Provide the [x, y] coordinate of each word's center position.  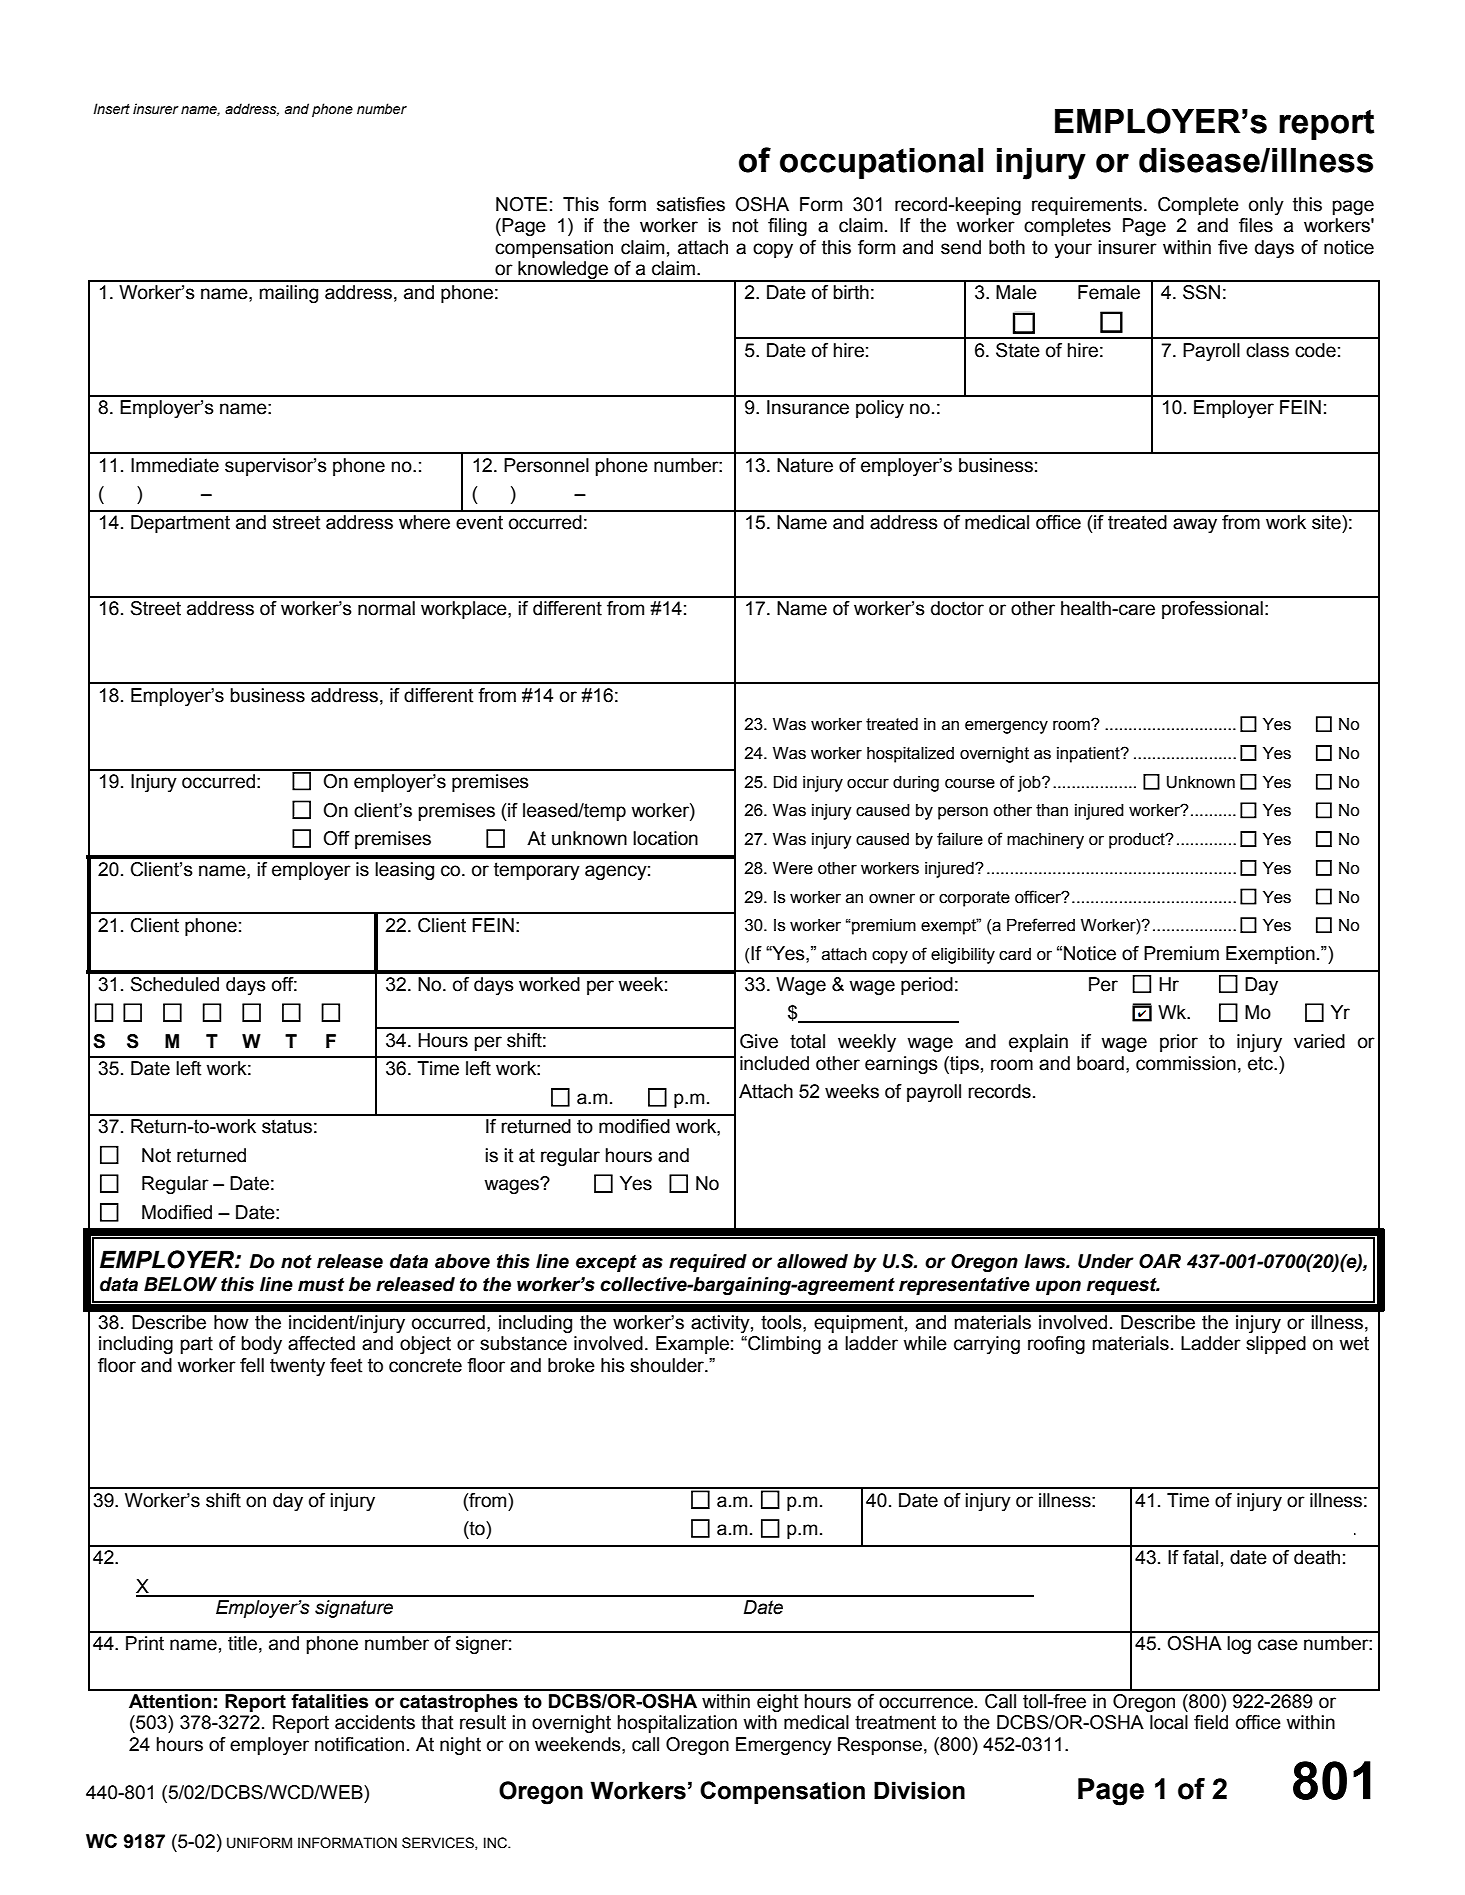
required [708, 1263]
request [1123, 1287]
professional [1212, 610]
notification [359, 1744]
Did [785, 782]
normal [386, 608]
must [321, 1285]
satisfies [691, 204]
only [1266, 206]
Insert [111, 109]
